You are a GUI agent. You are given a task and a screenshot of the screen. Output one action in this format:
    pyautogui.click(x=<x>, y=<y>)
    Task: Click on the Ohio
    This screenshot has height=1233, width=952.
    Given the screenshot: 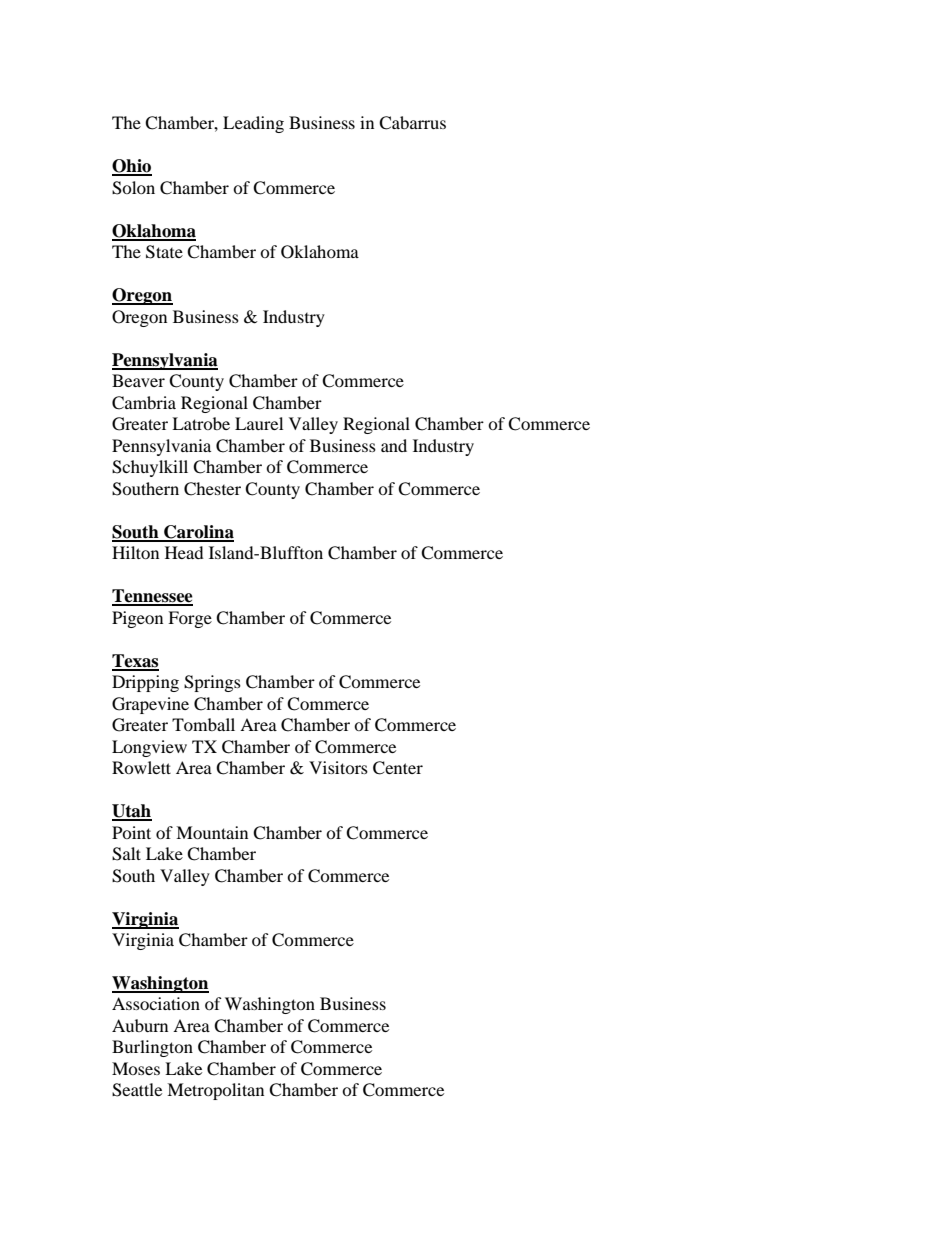 What is the action you would take?
    pyautogui.click(x=132, y=167)
